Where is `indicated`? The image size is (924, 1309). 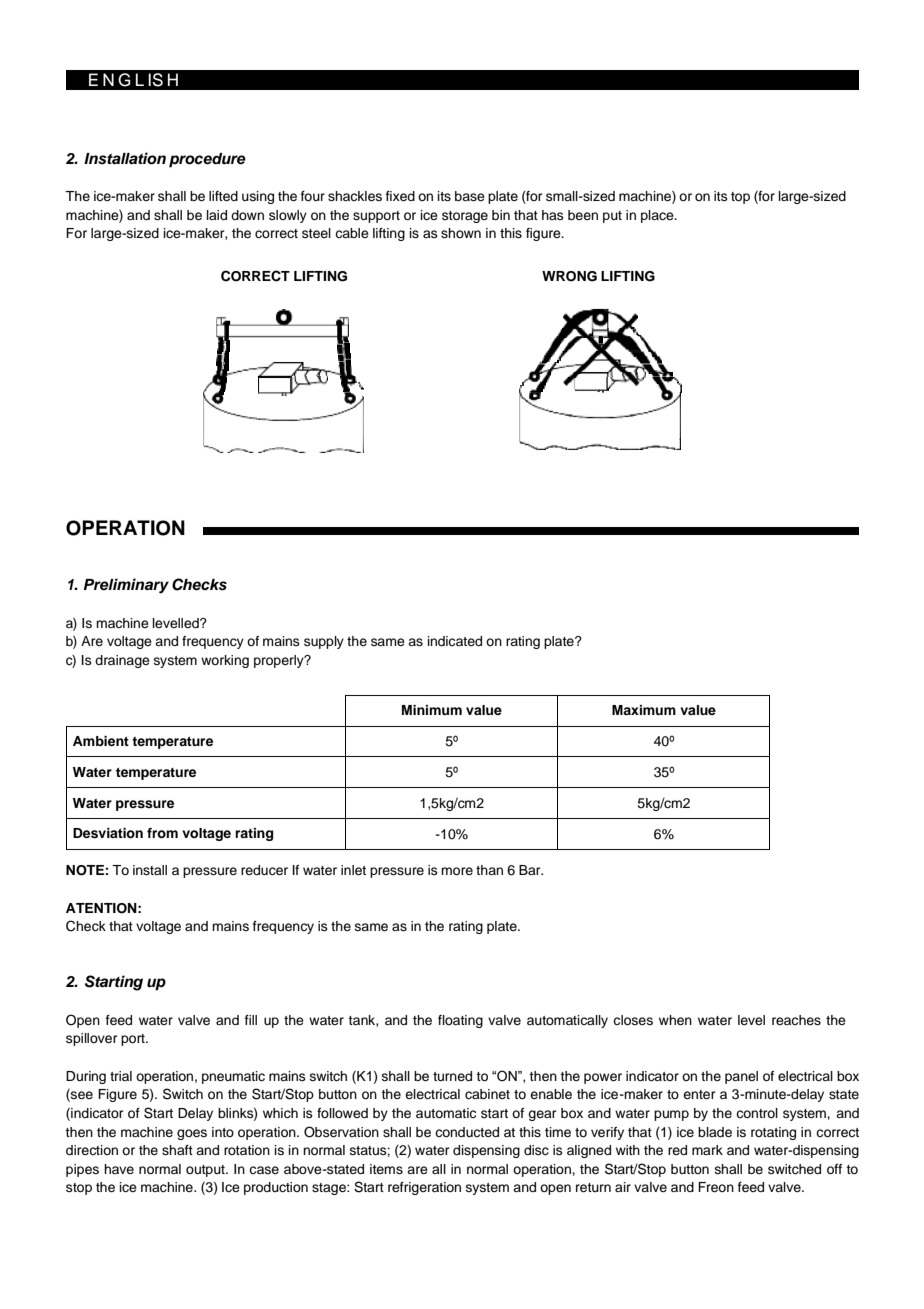
indicated is located at coordinates (455, 641).
